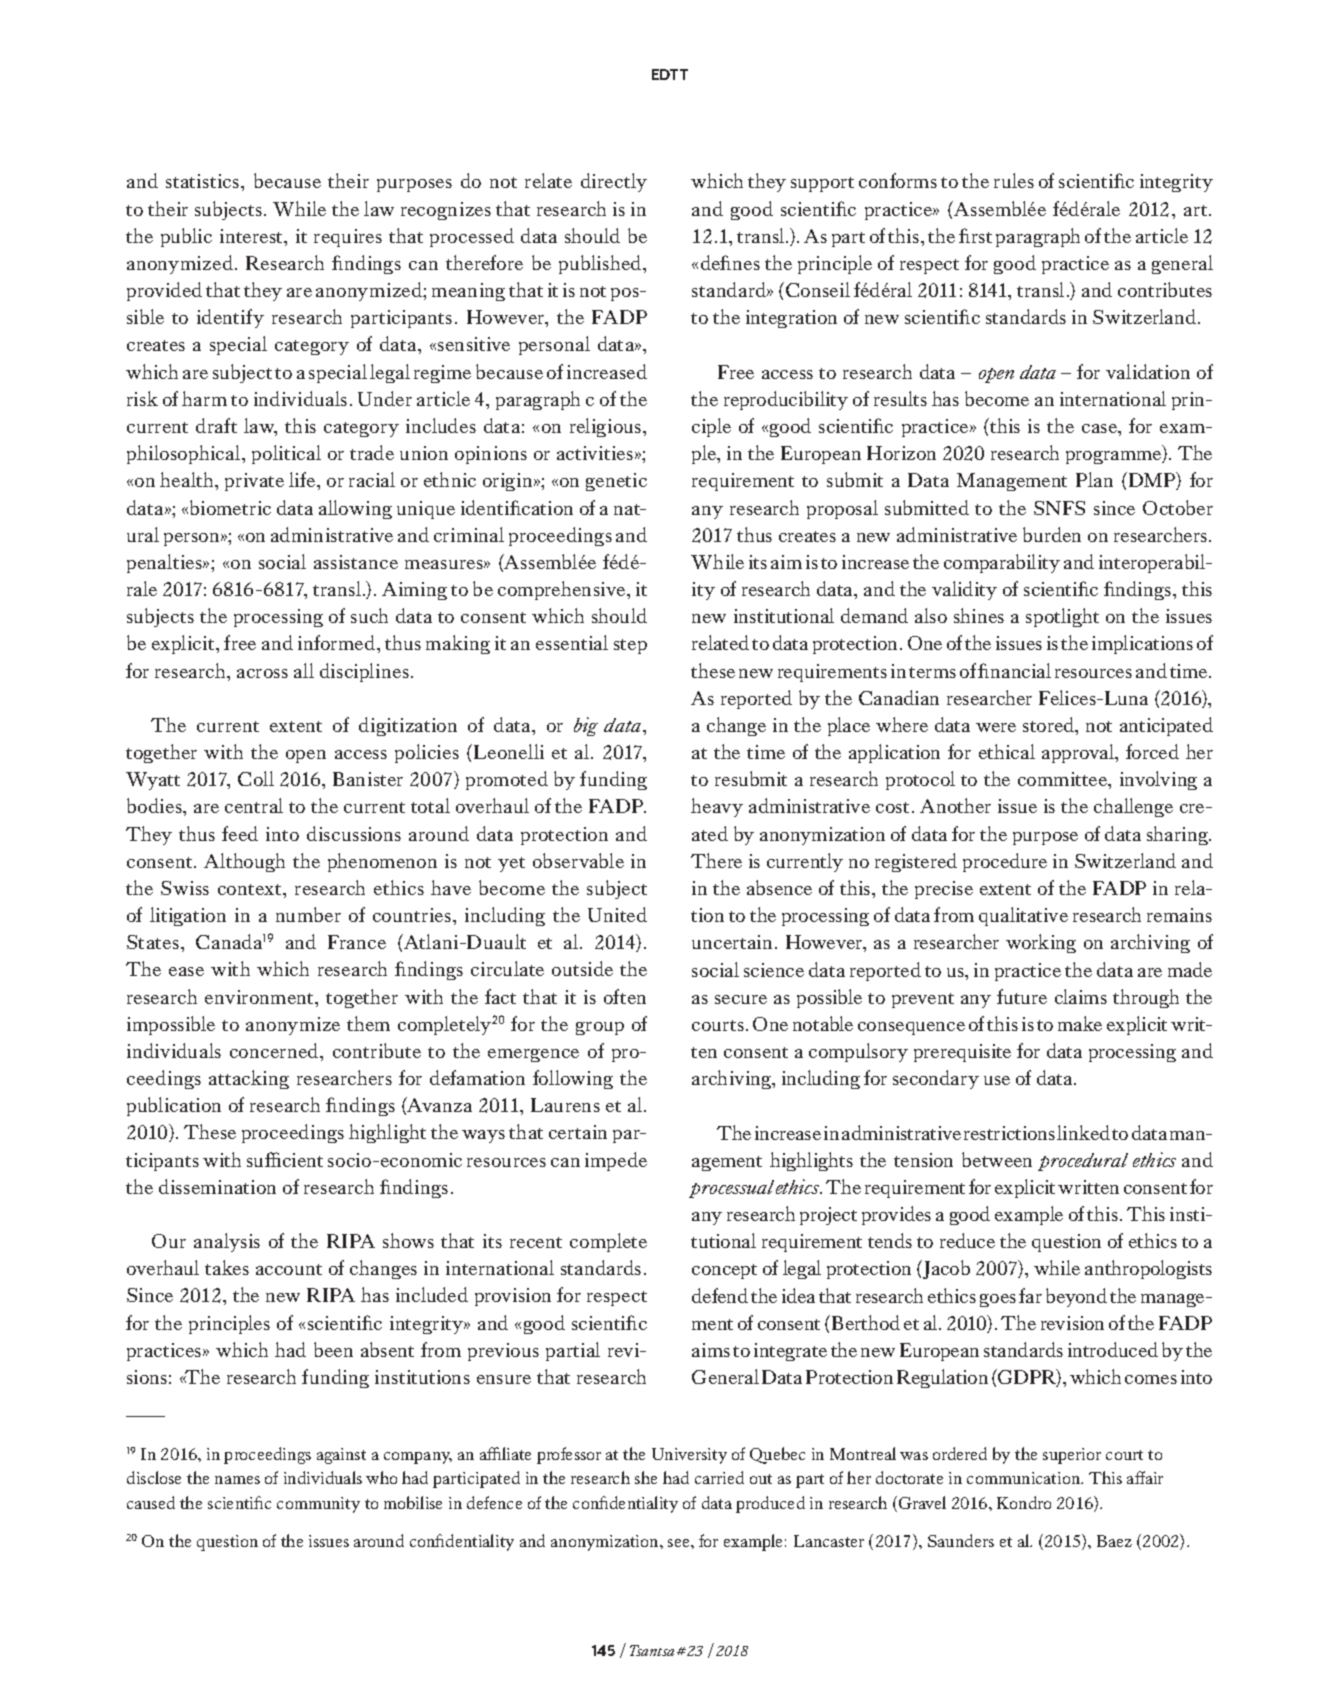 The width and height of the document is (1327, 1706). What do you see at coordinates (348, 238) in the document?
I see `requires` at bounding box center [348, 238].
